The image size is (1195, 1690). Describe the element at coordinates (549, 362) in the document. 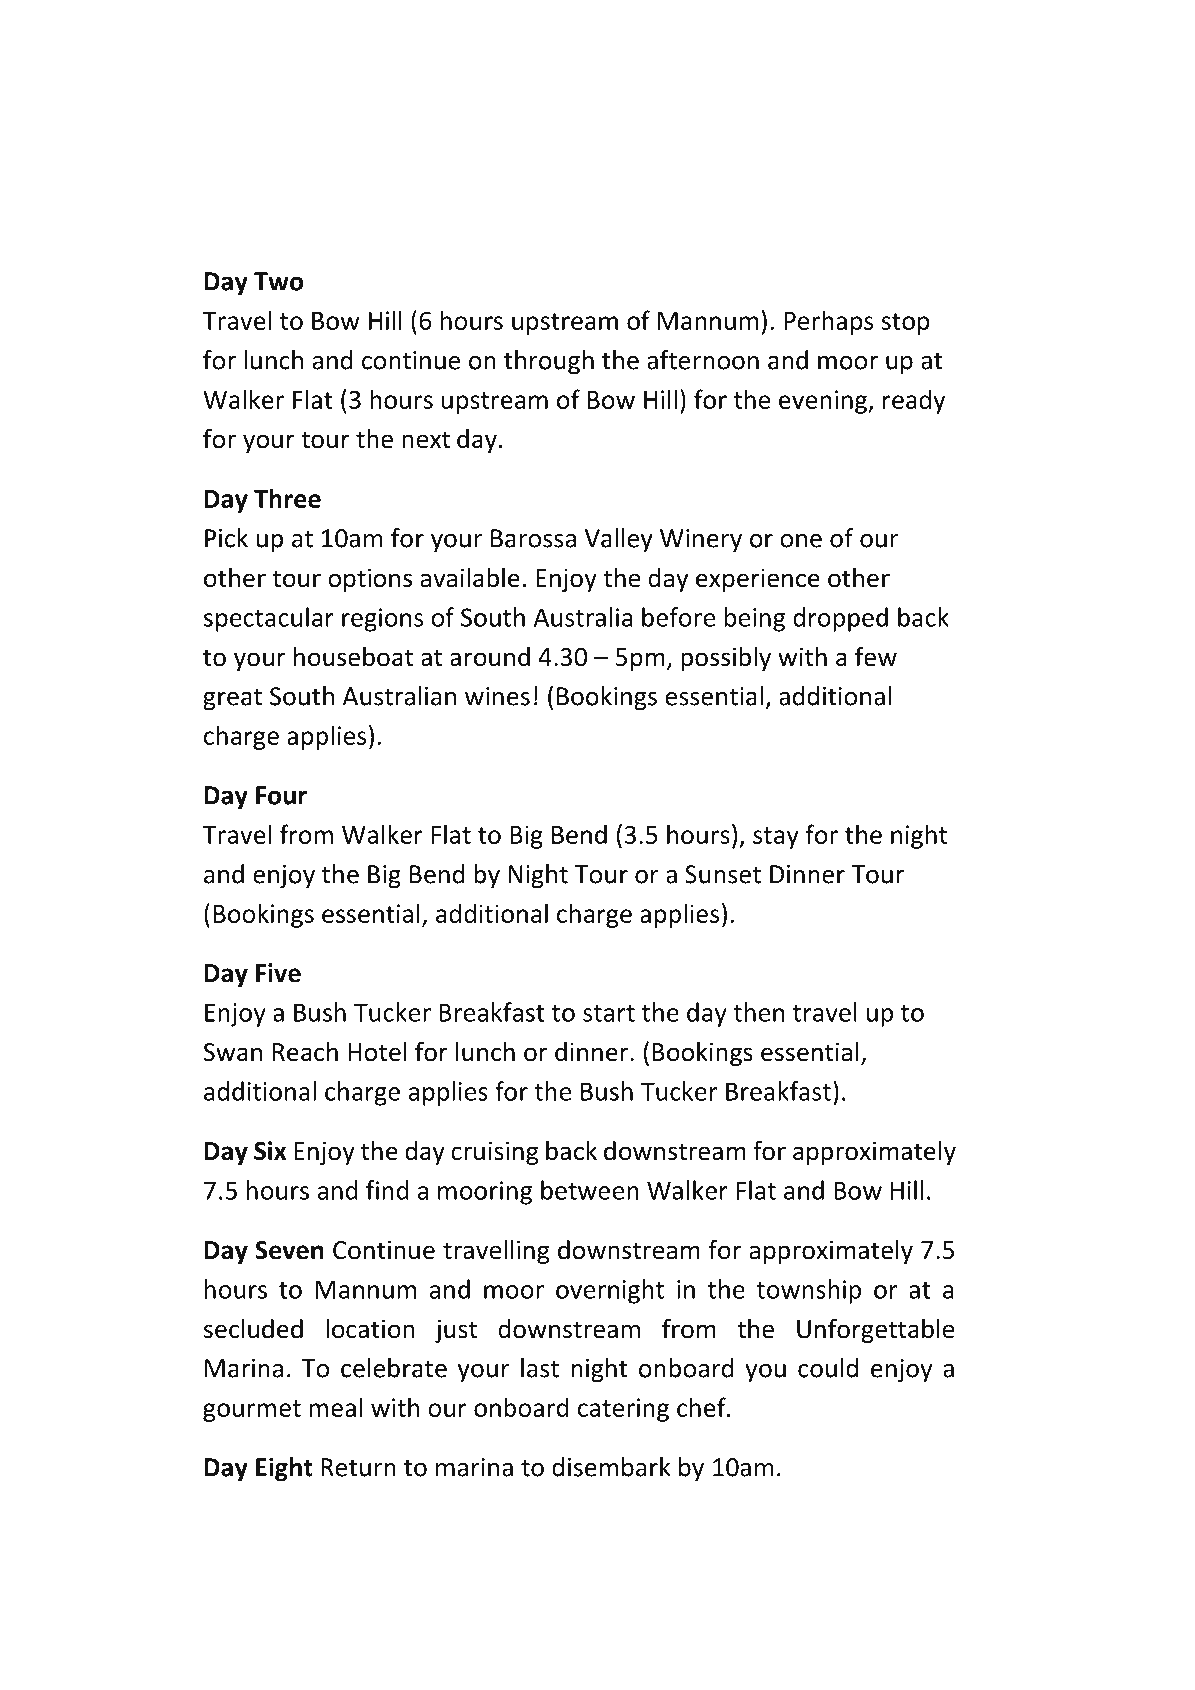

I see `through` at that location.
